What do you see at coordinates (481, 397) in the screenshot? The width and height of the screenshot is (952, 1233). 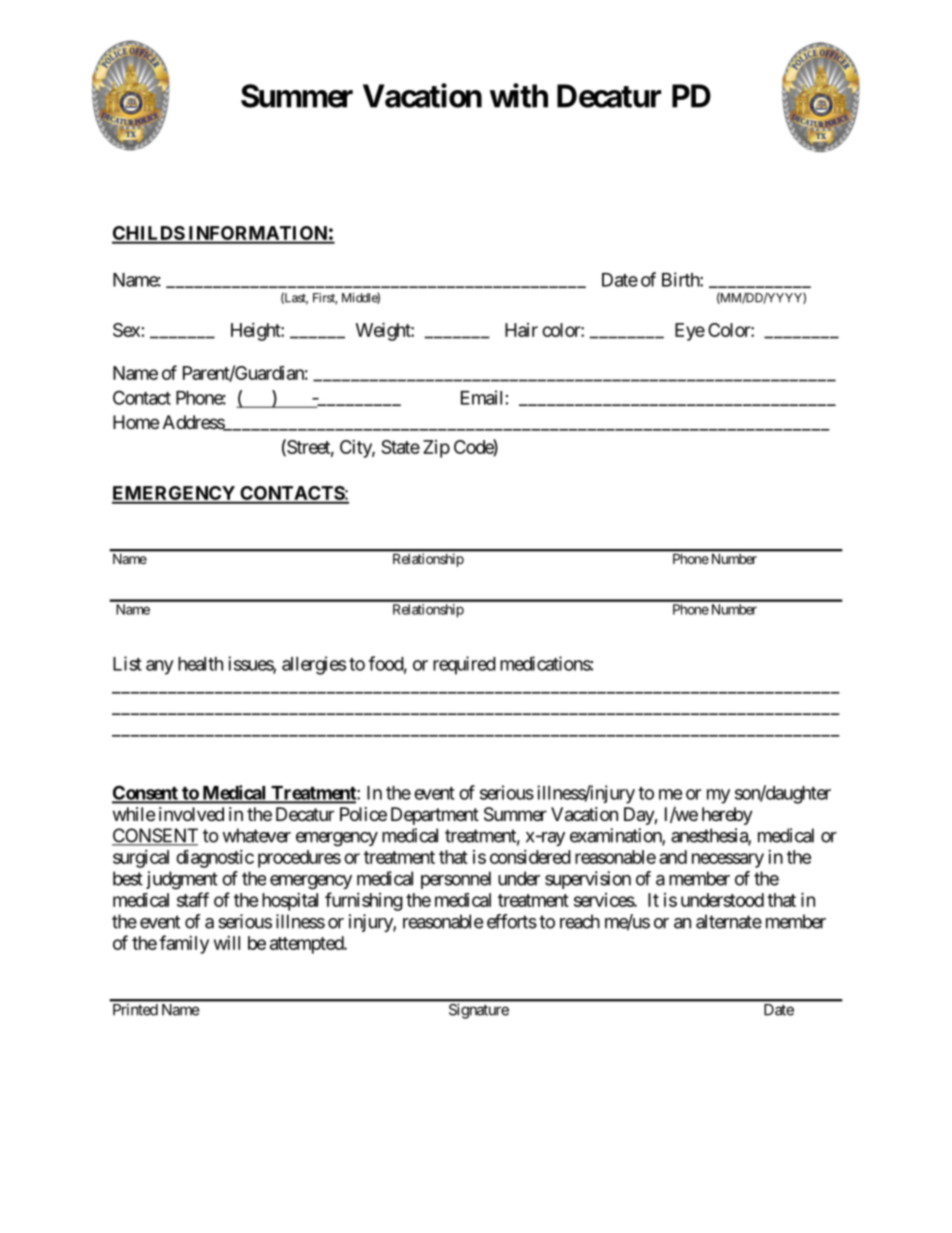 I see `Email` at bounding box center [481, 397].
